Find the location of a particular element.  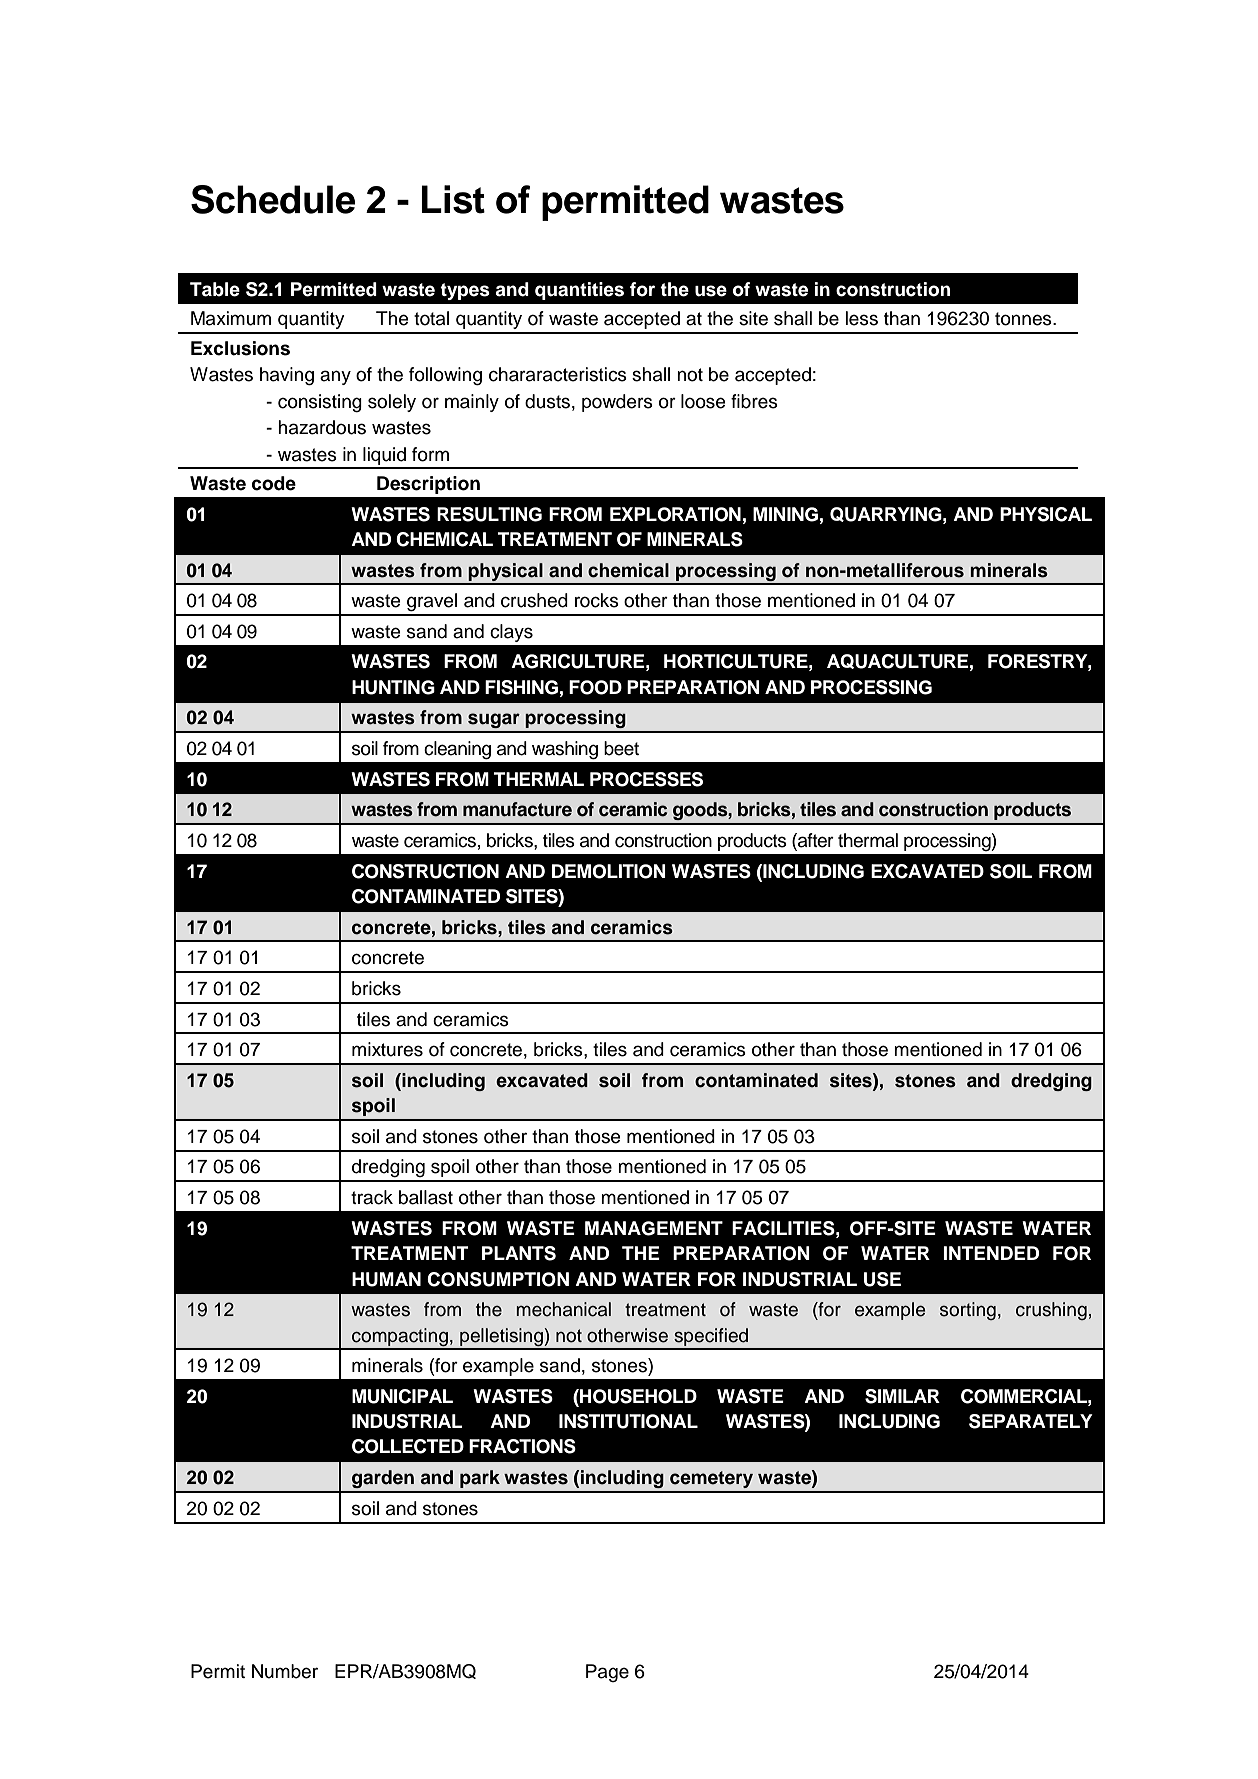

MANAGEMENT is located at coordinates (654, 1228).
